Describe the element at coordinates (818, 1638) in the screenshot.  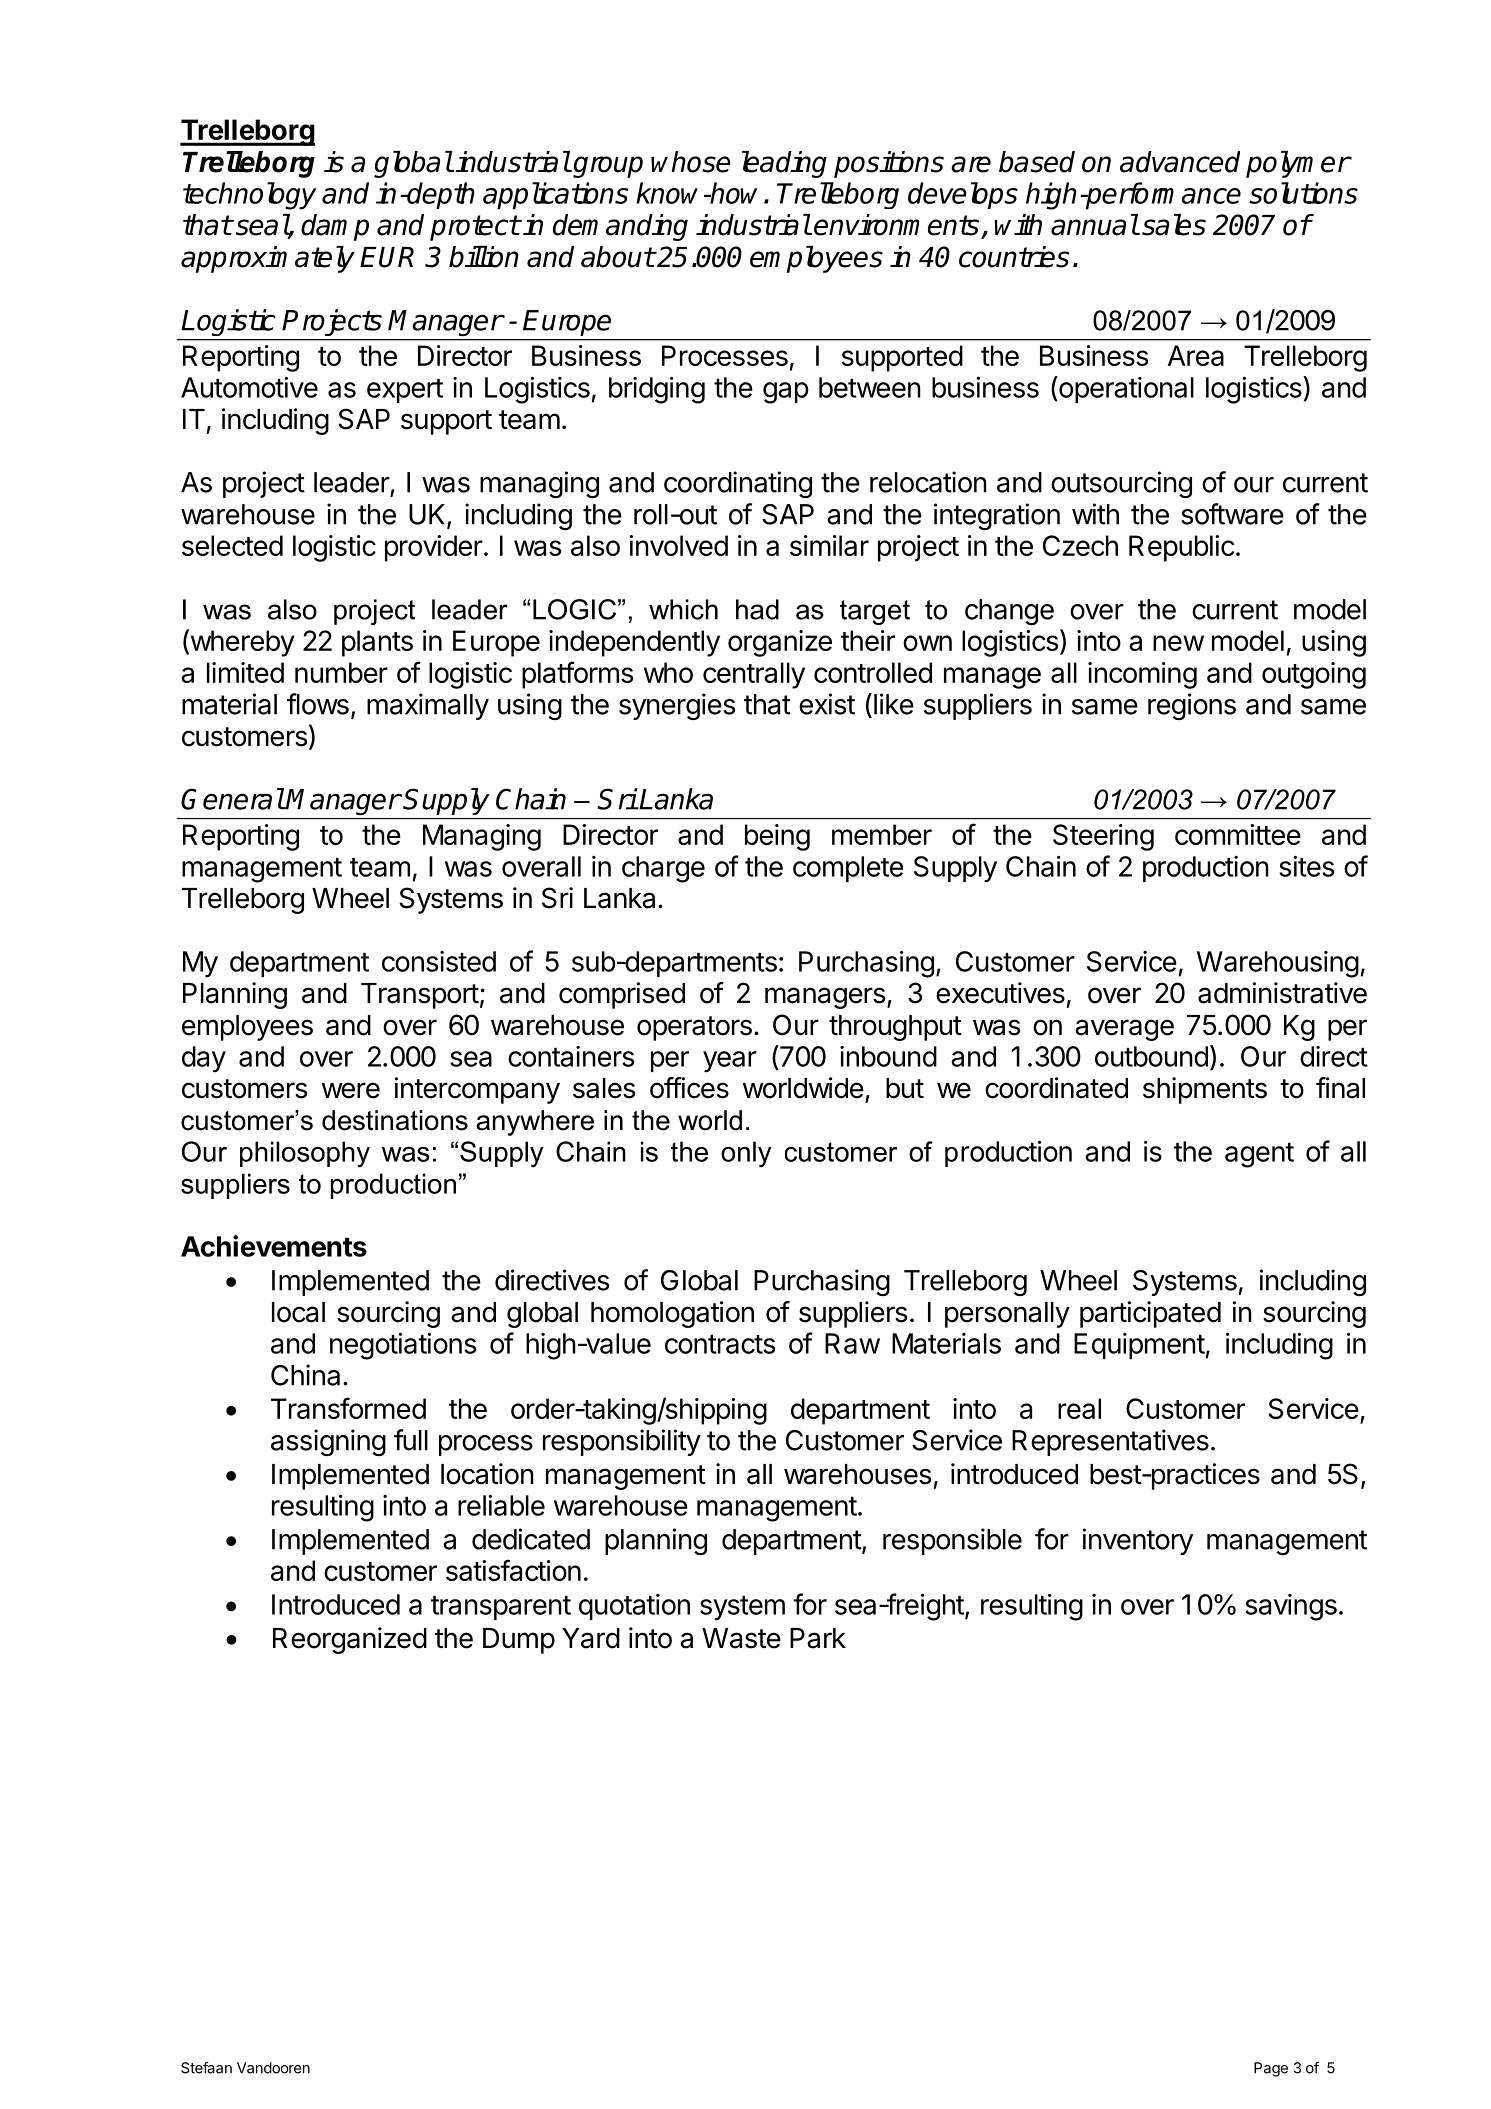
I see `Park` at that location.
